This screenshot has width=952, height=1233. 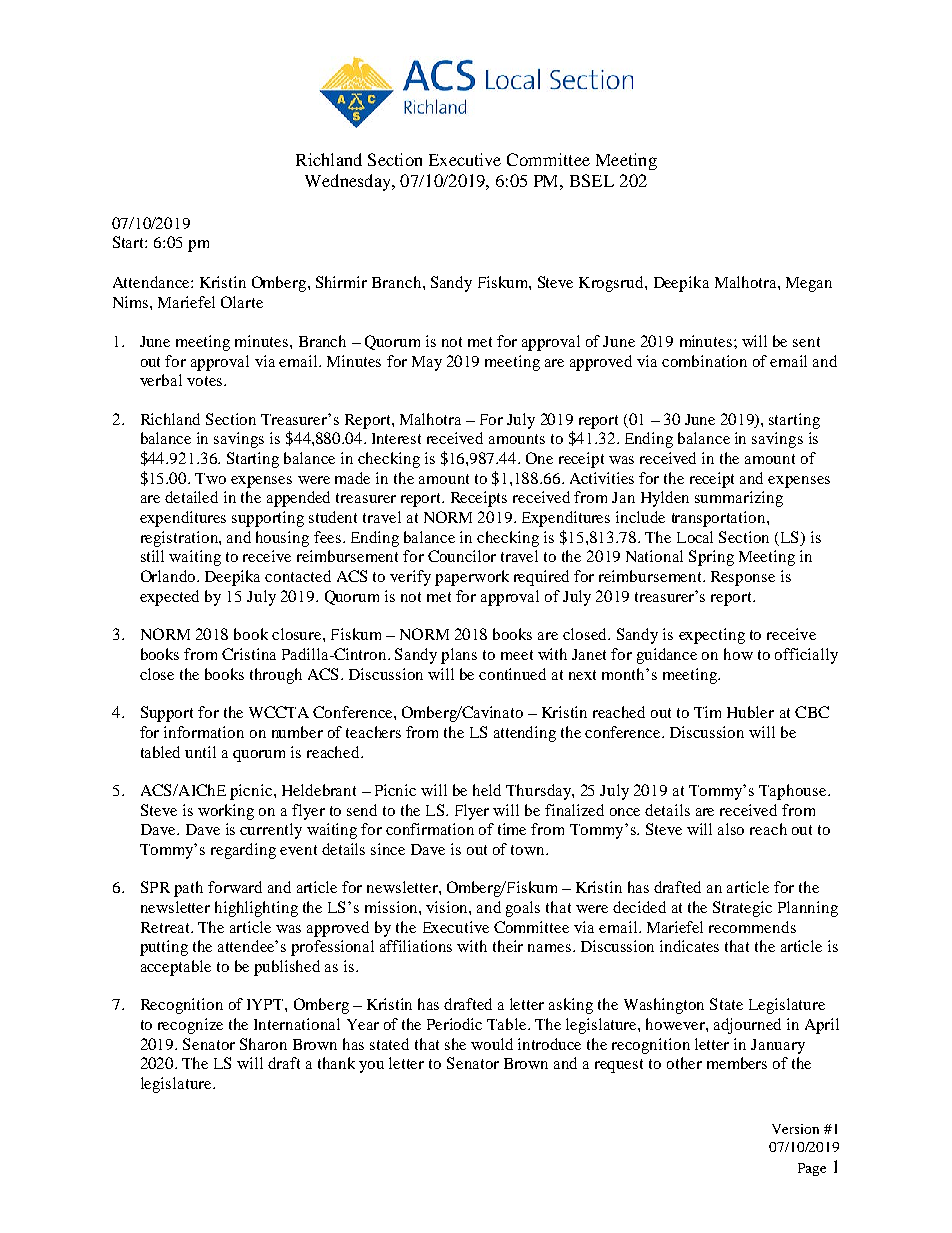 I want to click on Two, so click(x=210, y=478).
